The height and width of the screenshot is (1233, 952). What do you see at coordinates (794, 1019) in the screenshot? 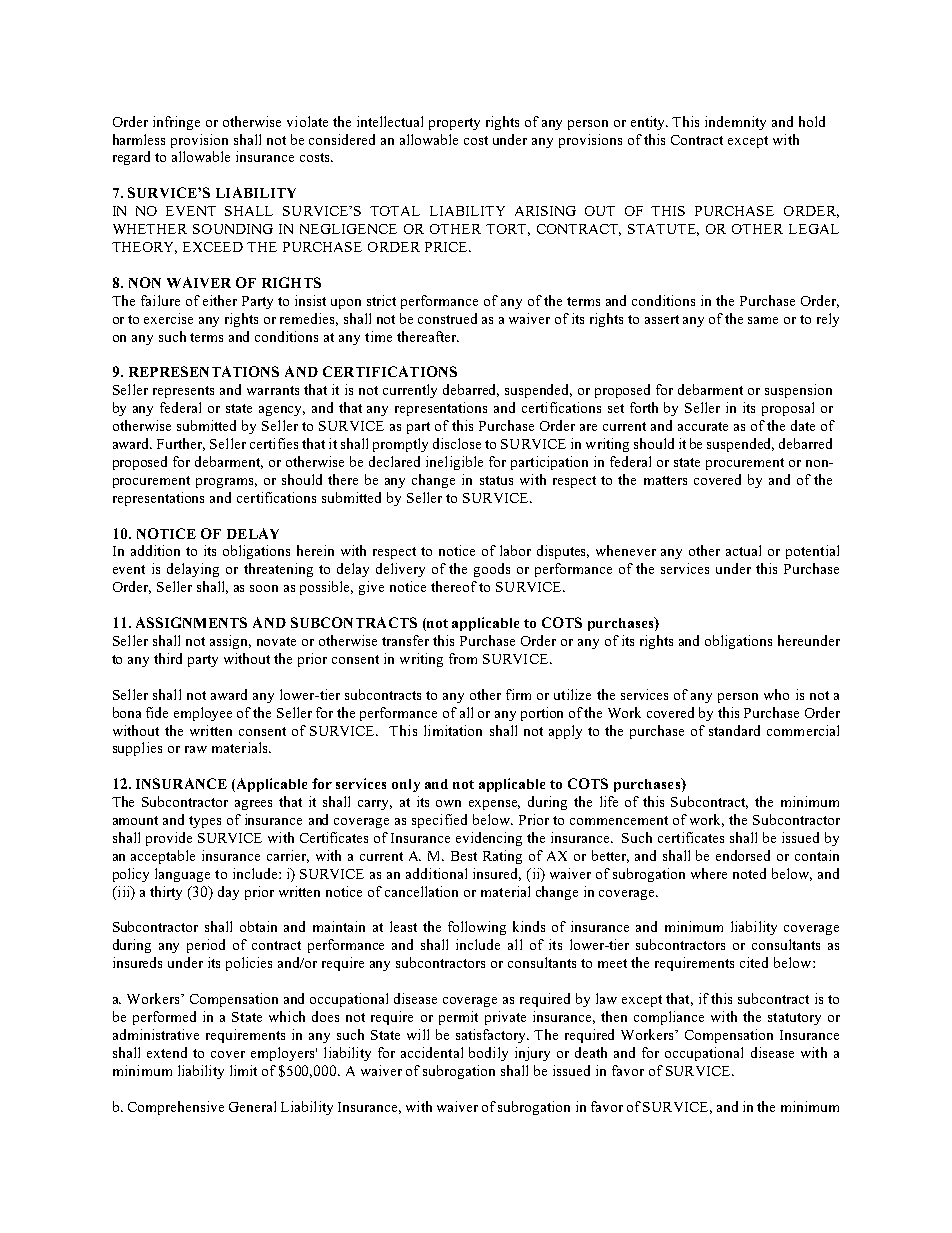
I see `statutory` at bounding box center [794, 1019].
